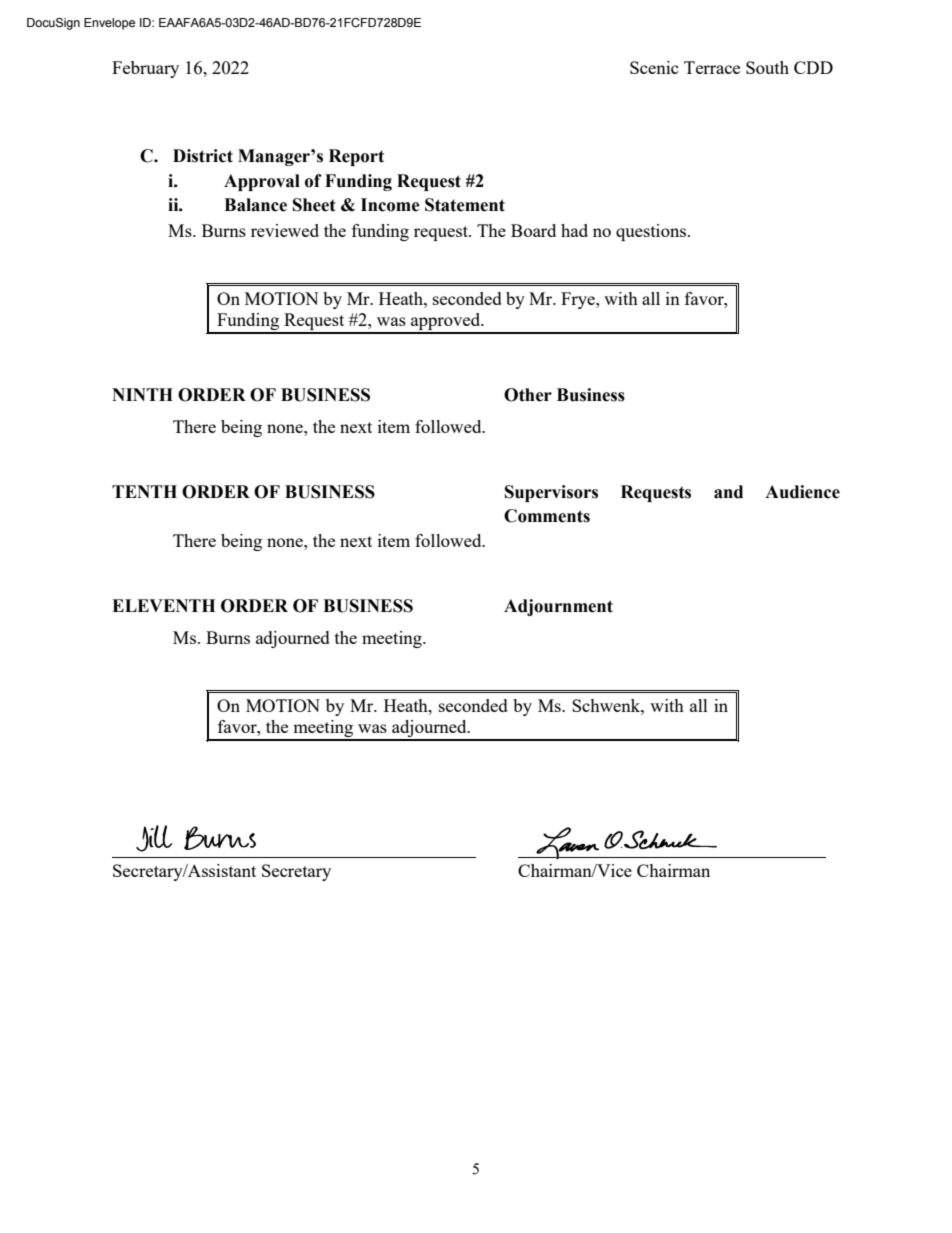 The image size is (952, 1233). I want to click on ELEVENTH, so click(163, 605).
